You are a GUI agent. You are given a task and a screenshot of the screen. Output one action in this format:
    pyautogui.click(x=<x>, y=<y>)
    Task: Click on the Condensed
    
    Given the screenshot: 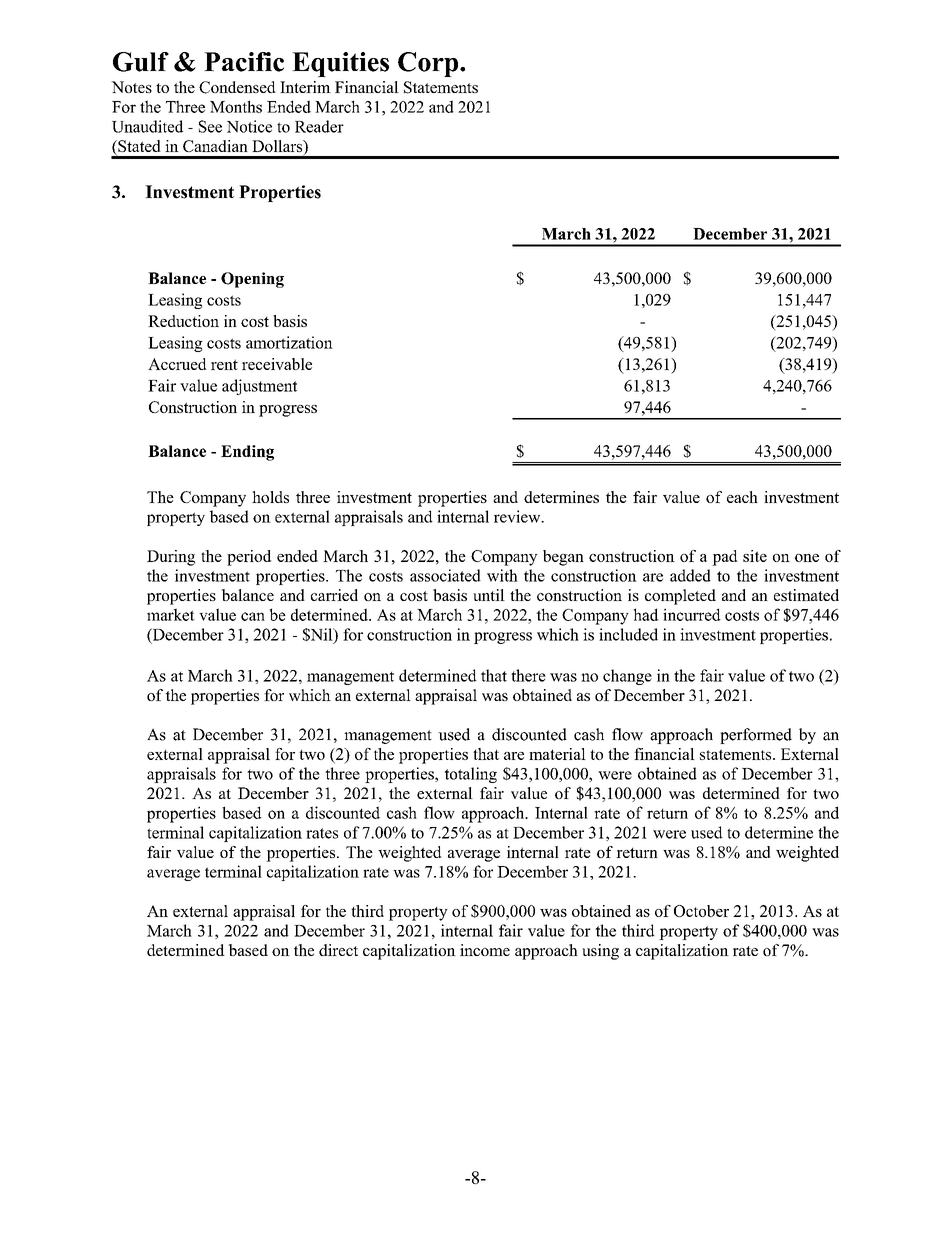 What is the action you would take?
    pyautogui.click(x=237, y=87)
